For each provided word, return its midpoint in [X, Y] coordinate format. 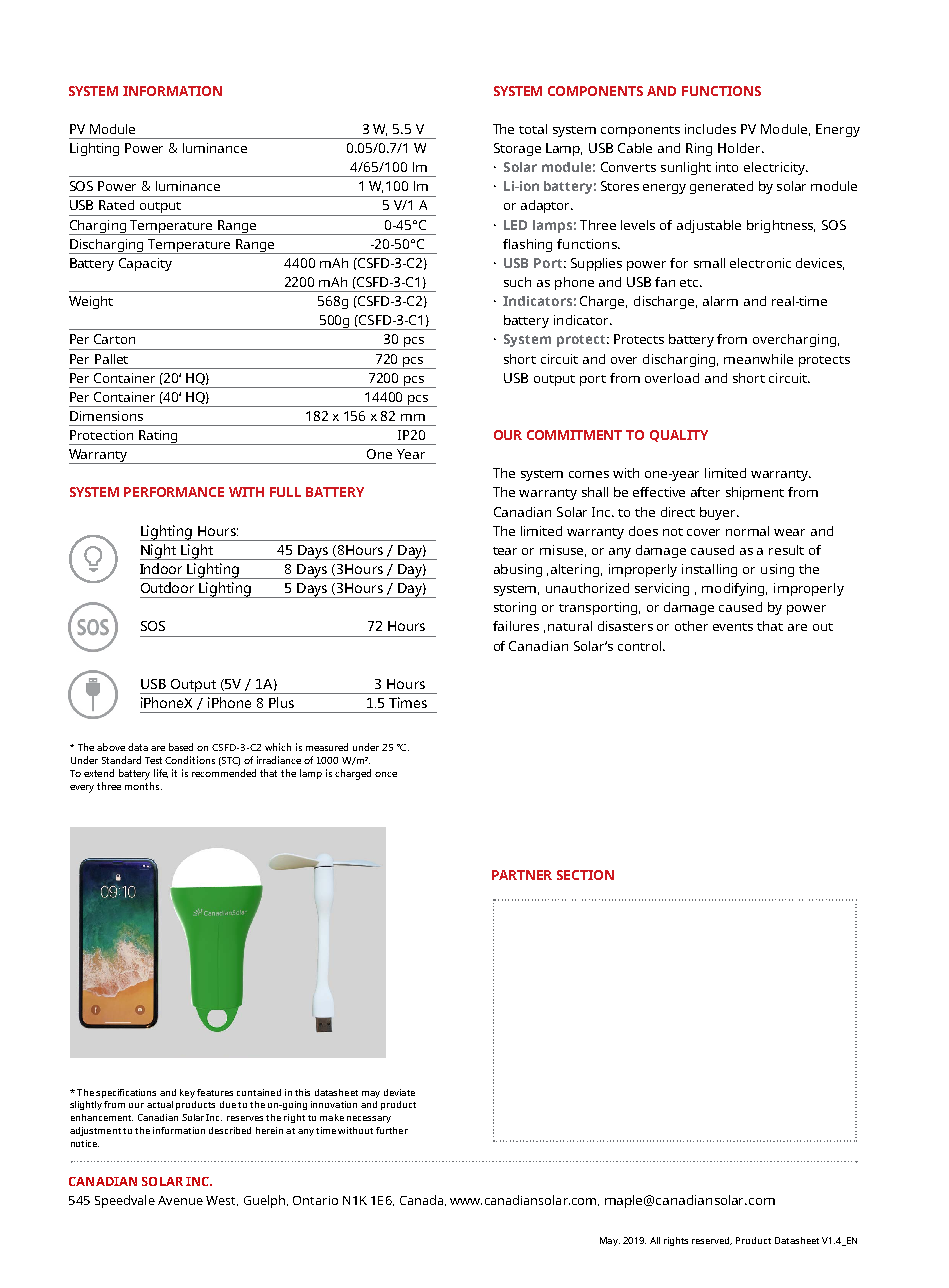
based [181, 747]
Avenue [180, 1200]
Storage [517, 149]
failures [516, 626]
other [691, 626]
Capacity [145, 264]
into [727, 167]
